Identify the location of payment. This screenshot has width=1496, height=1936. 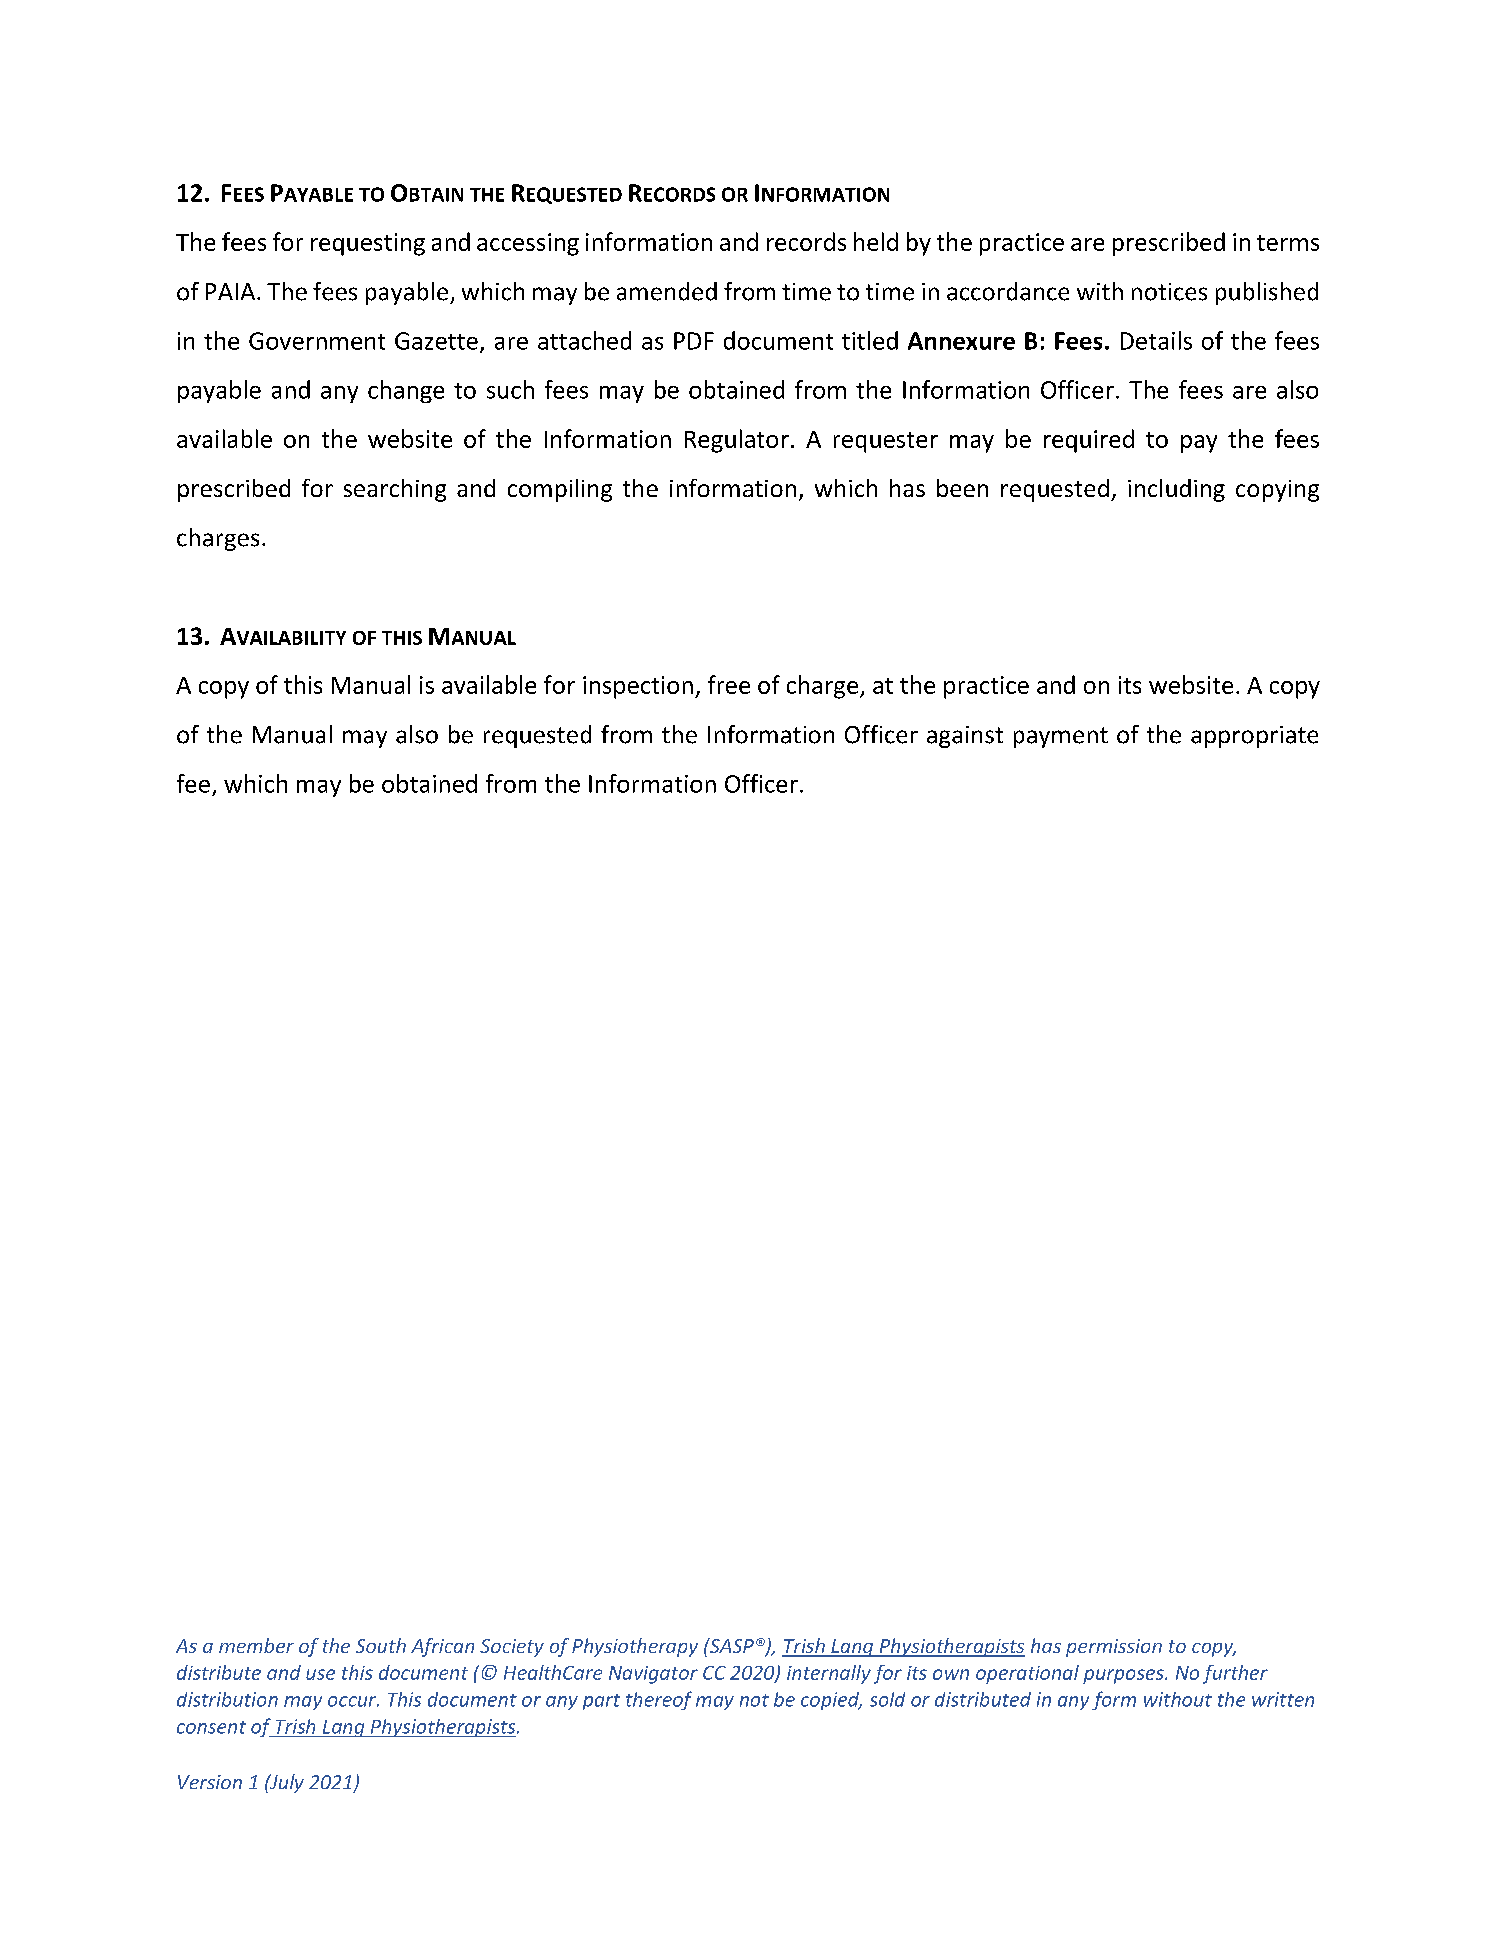
(1061, 737).
